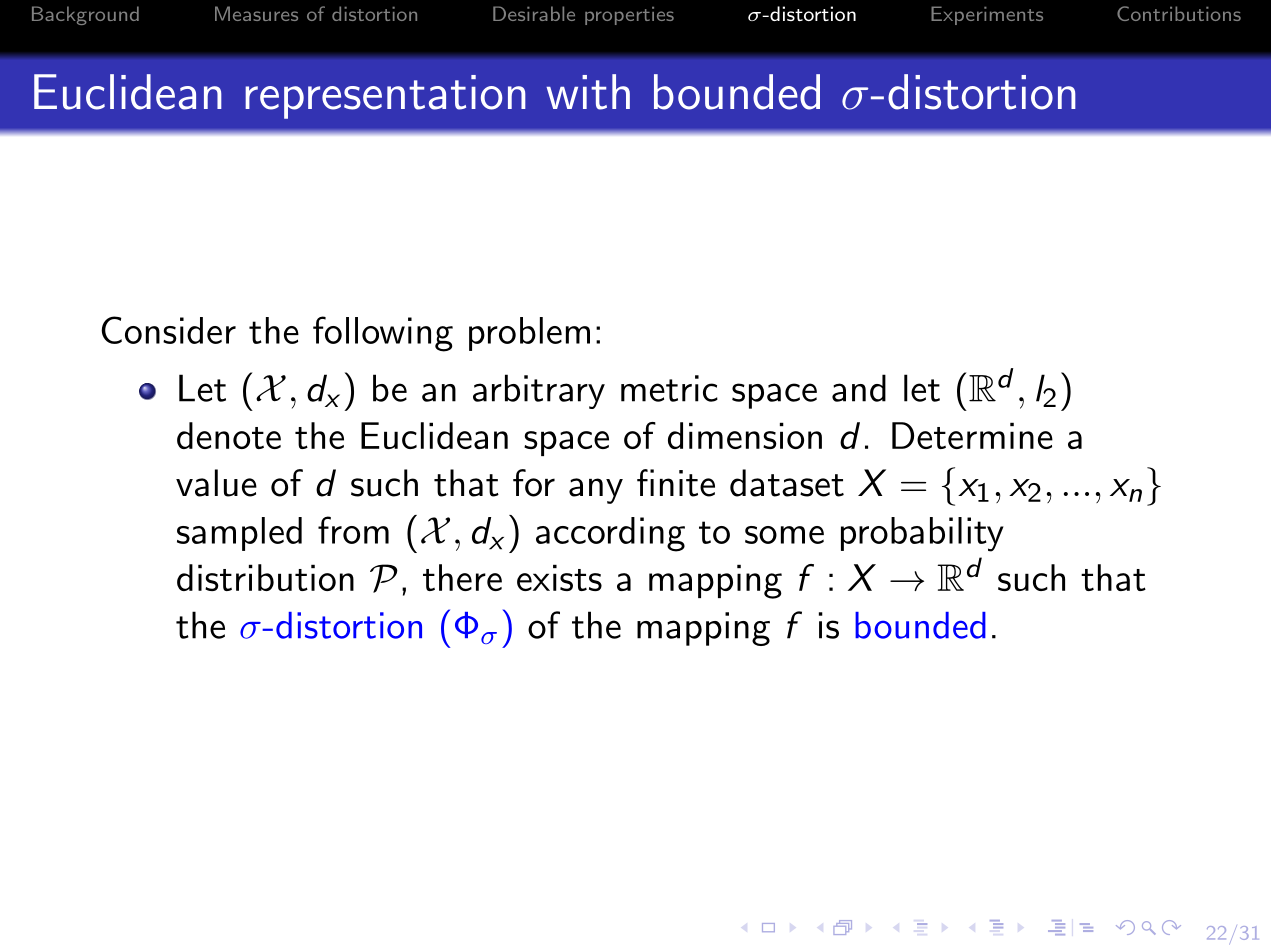  Describe the element at coordinates (669, 388) in the document. I see `metric` at that location.
